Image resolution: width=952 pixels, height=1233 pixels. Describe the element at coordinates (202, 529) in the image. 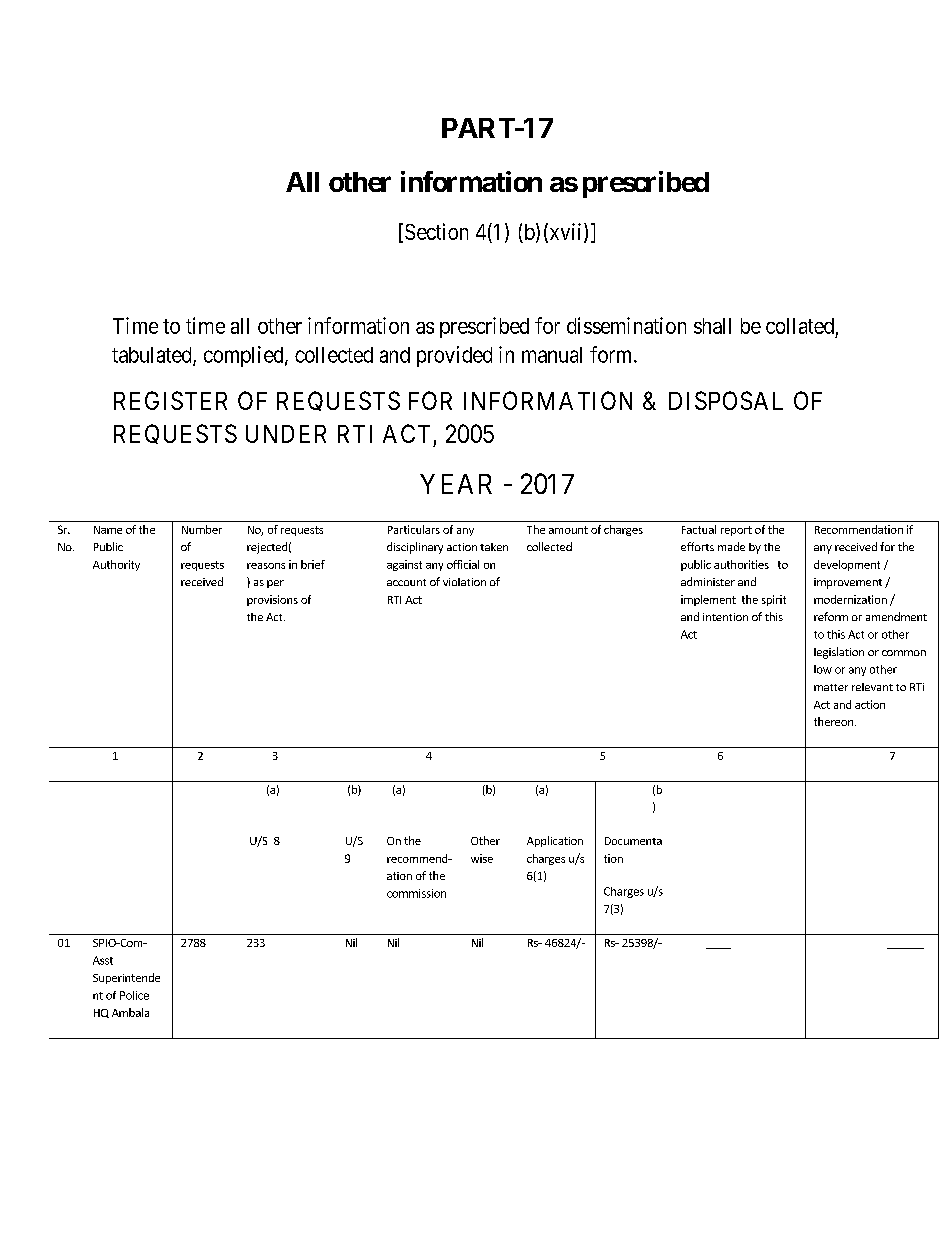

I see `Number` at that location.
